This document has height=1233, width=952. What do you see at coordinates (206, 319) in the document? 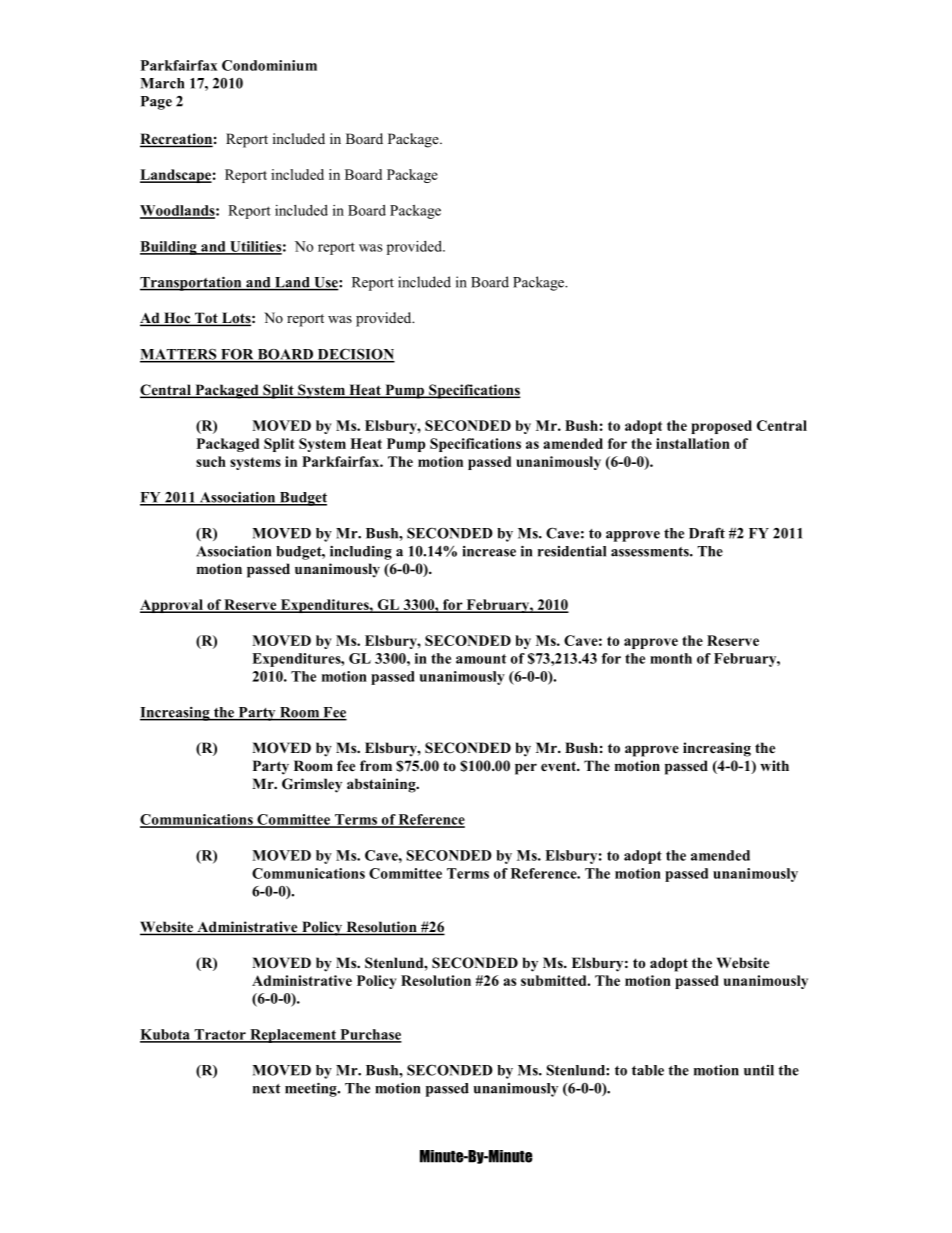
I see `Tot` at bounding box center [206, 319].
